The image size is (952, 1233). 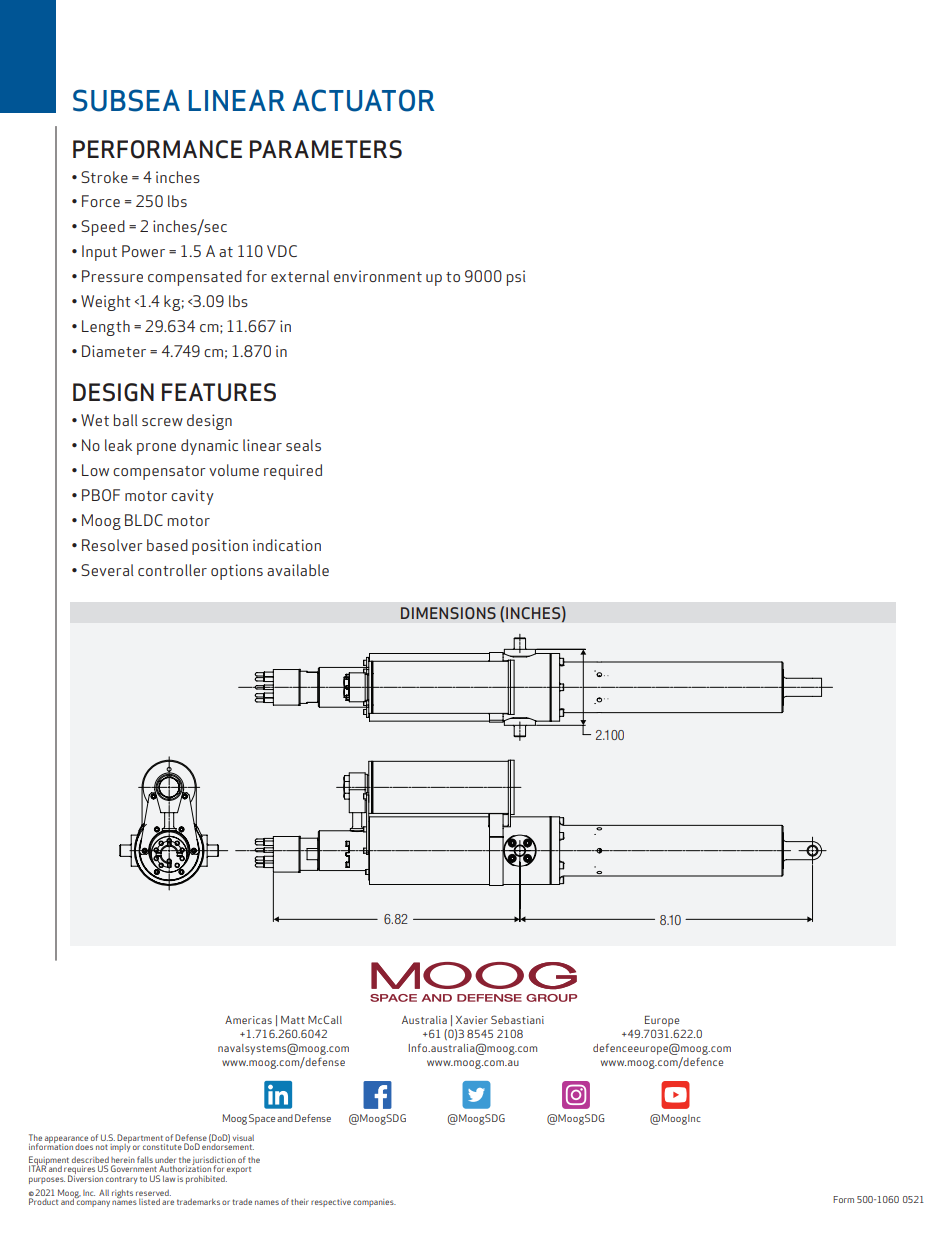 What do you see at coordinates (326, 149) in the screenshot?
I see `PARAMETERS` at bounding box center [326, 149].
